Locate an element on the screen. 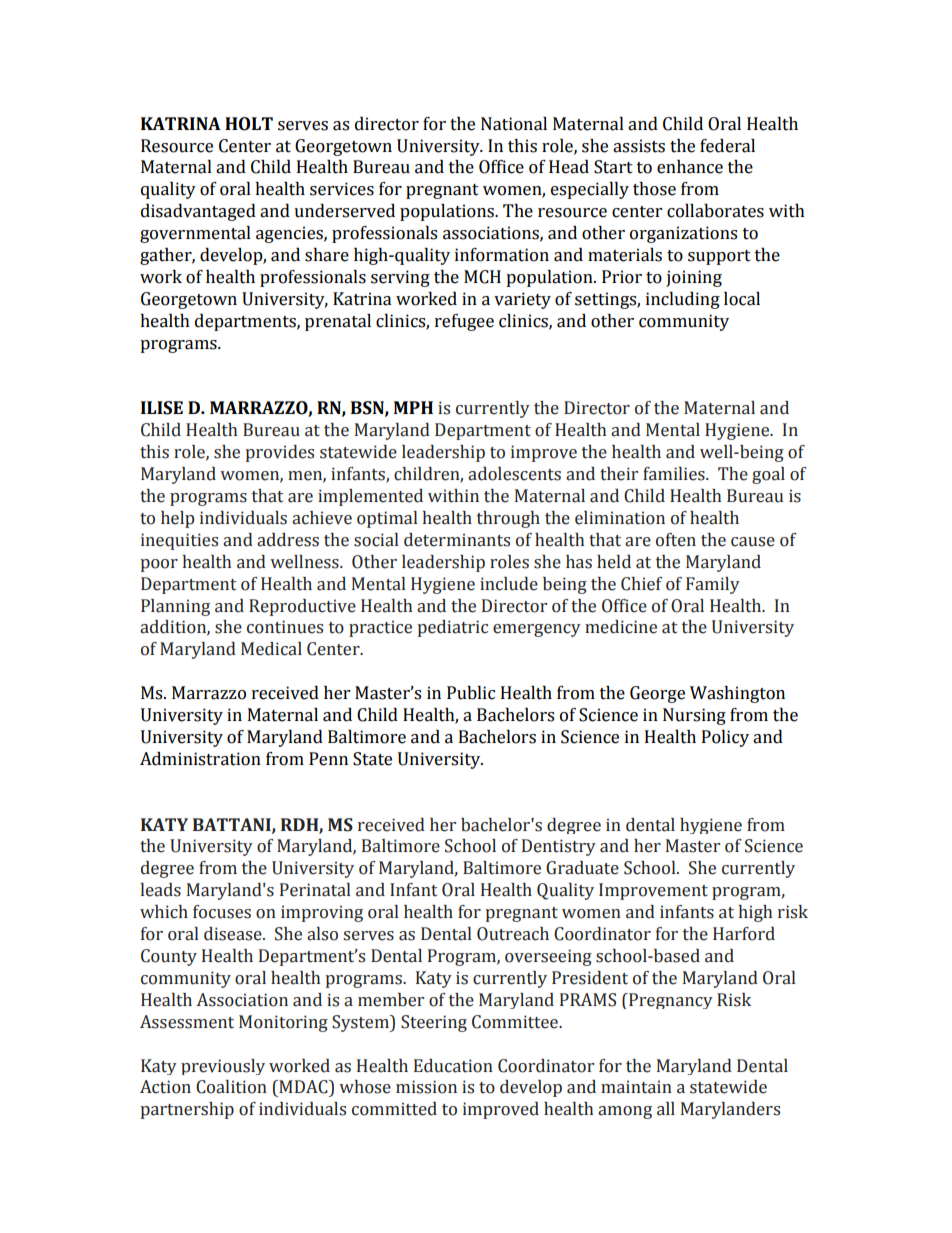  provides is located at coordinates (280, 453).
